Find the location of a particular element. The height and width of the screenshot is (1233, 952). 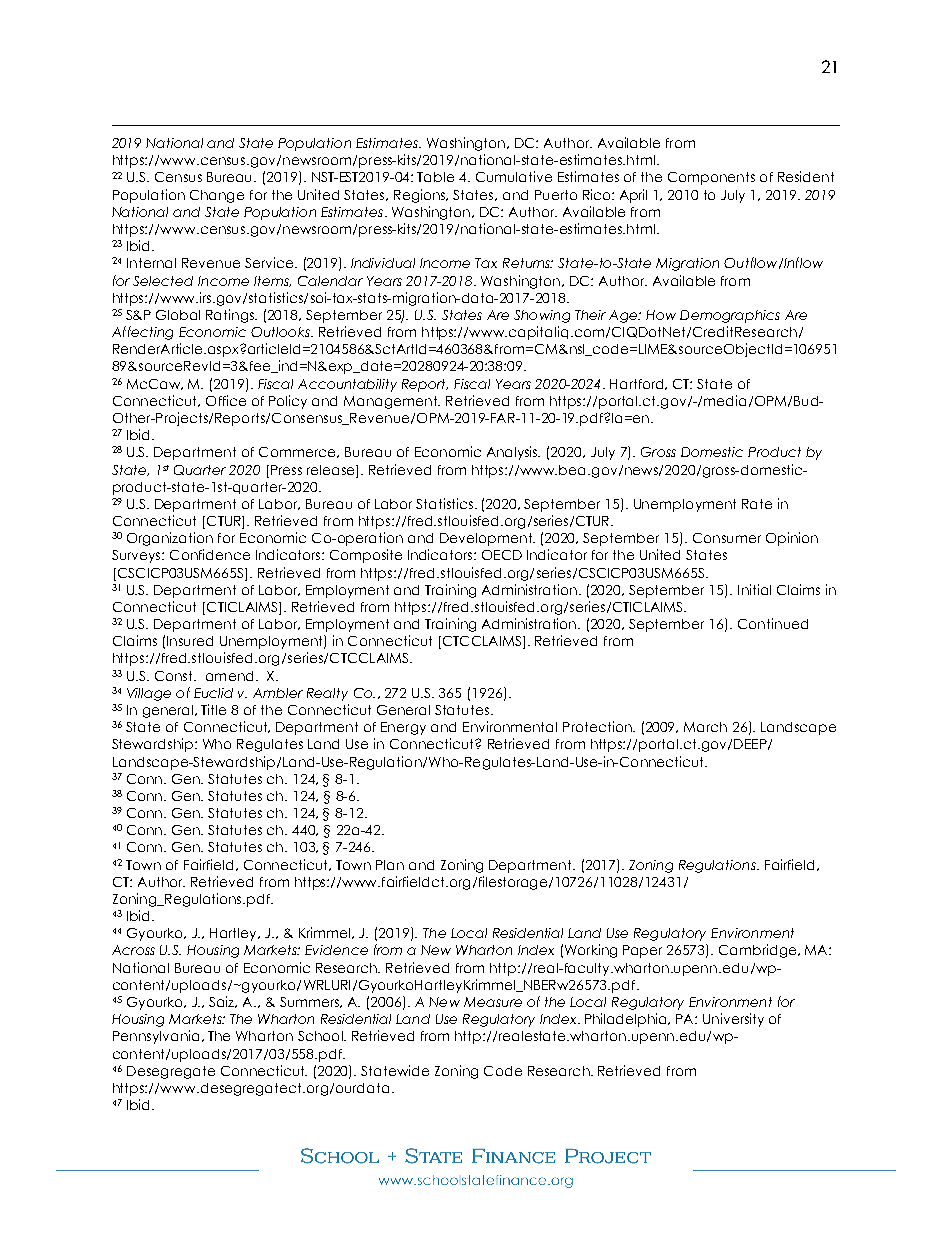

Regions is located at coordinates (421, 196).
